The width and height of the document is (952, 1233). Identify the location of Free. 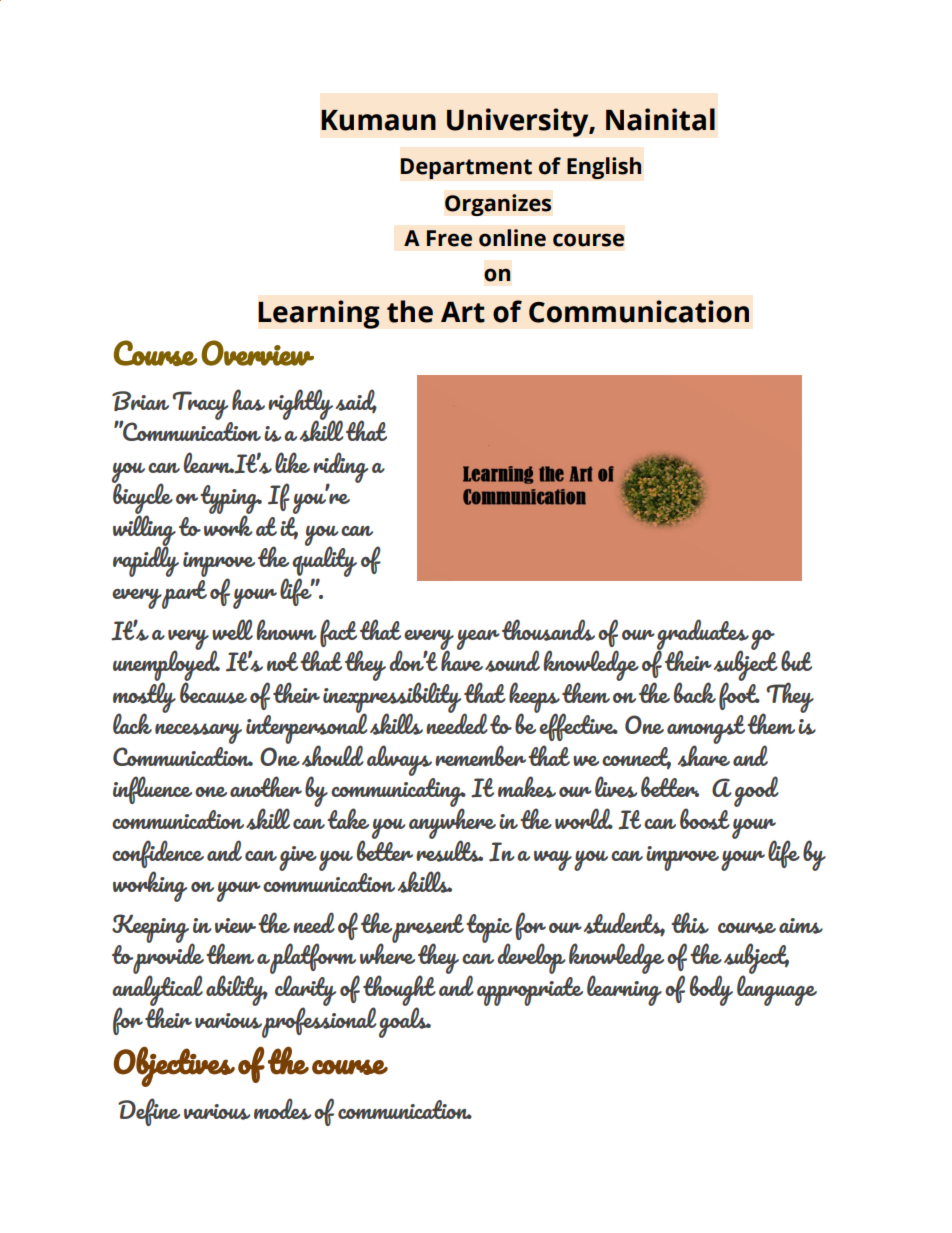
(449, 238).
